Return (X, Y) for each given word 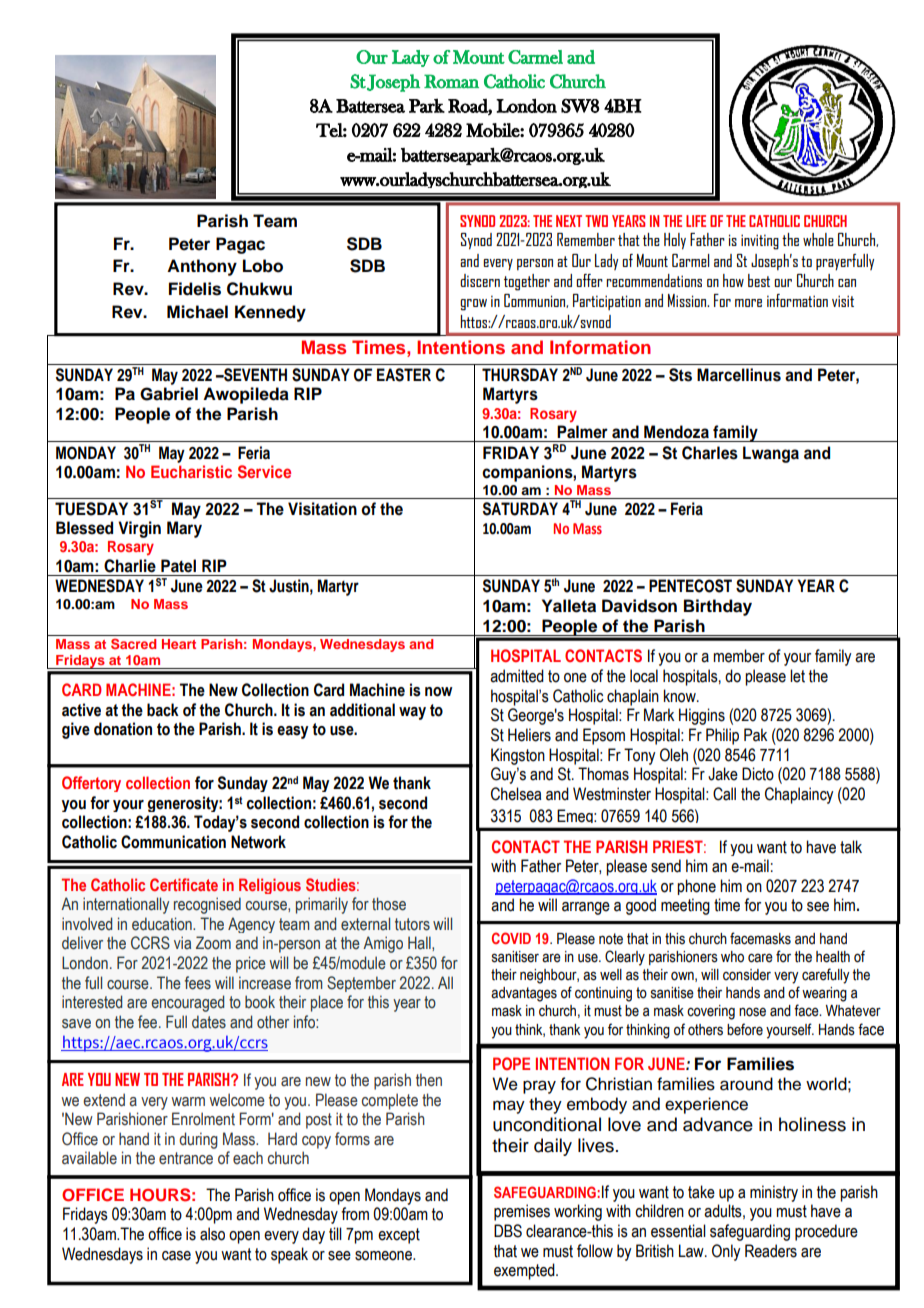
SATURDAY (520, 509)
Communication (173, 842)
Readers (771, 1251)
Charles (710, 453)
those (389, 904)
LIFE (696, 221)
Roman (451, 81)
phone (696, 887)
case (176, 1256)
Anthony (202, 267)
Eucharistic (191, 471)
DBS (508, 1231)
